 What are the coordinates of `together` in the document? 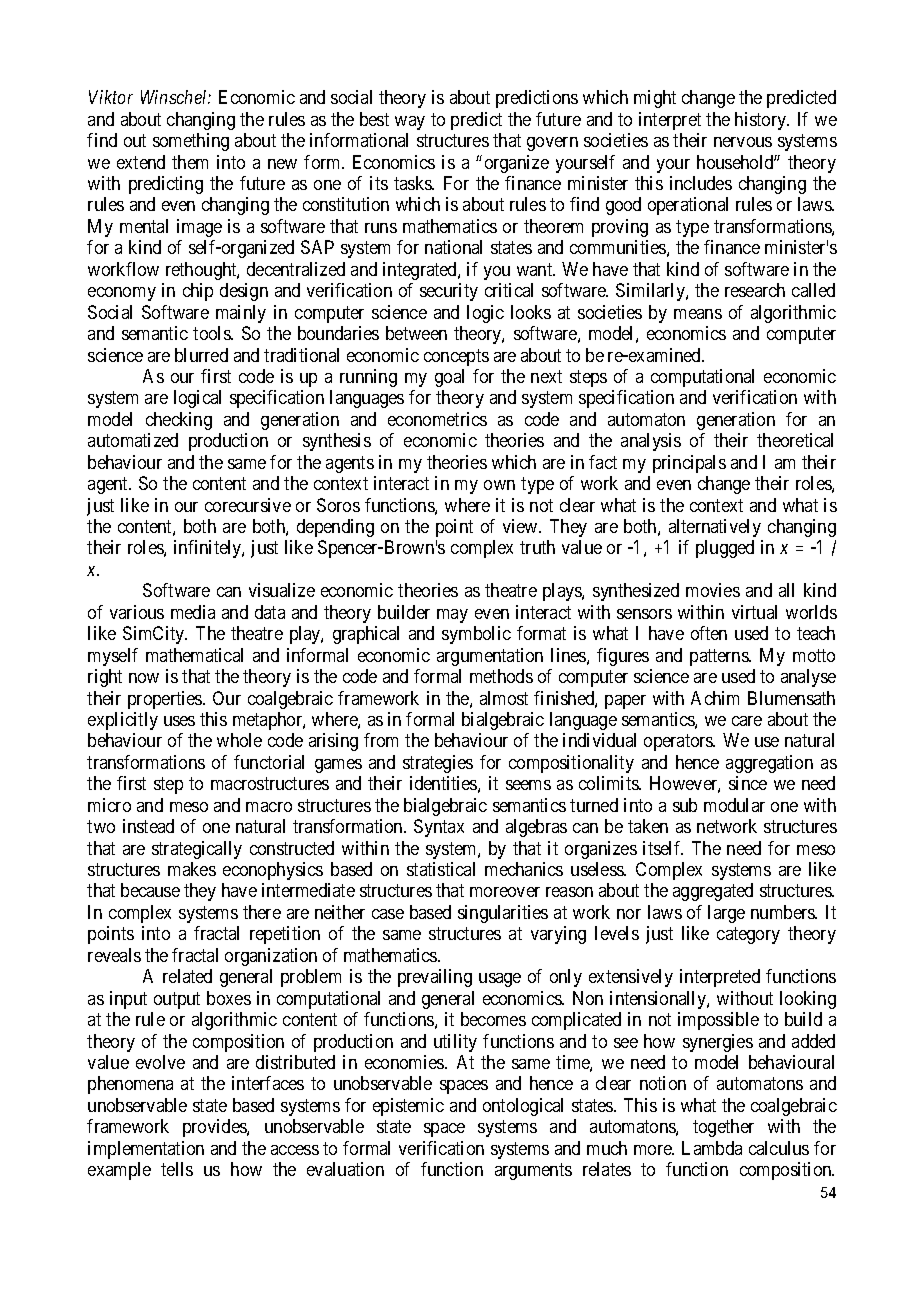 It's located at (723, 1128).
